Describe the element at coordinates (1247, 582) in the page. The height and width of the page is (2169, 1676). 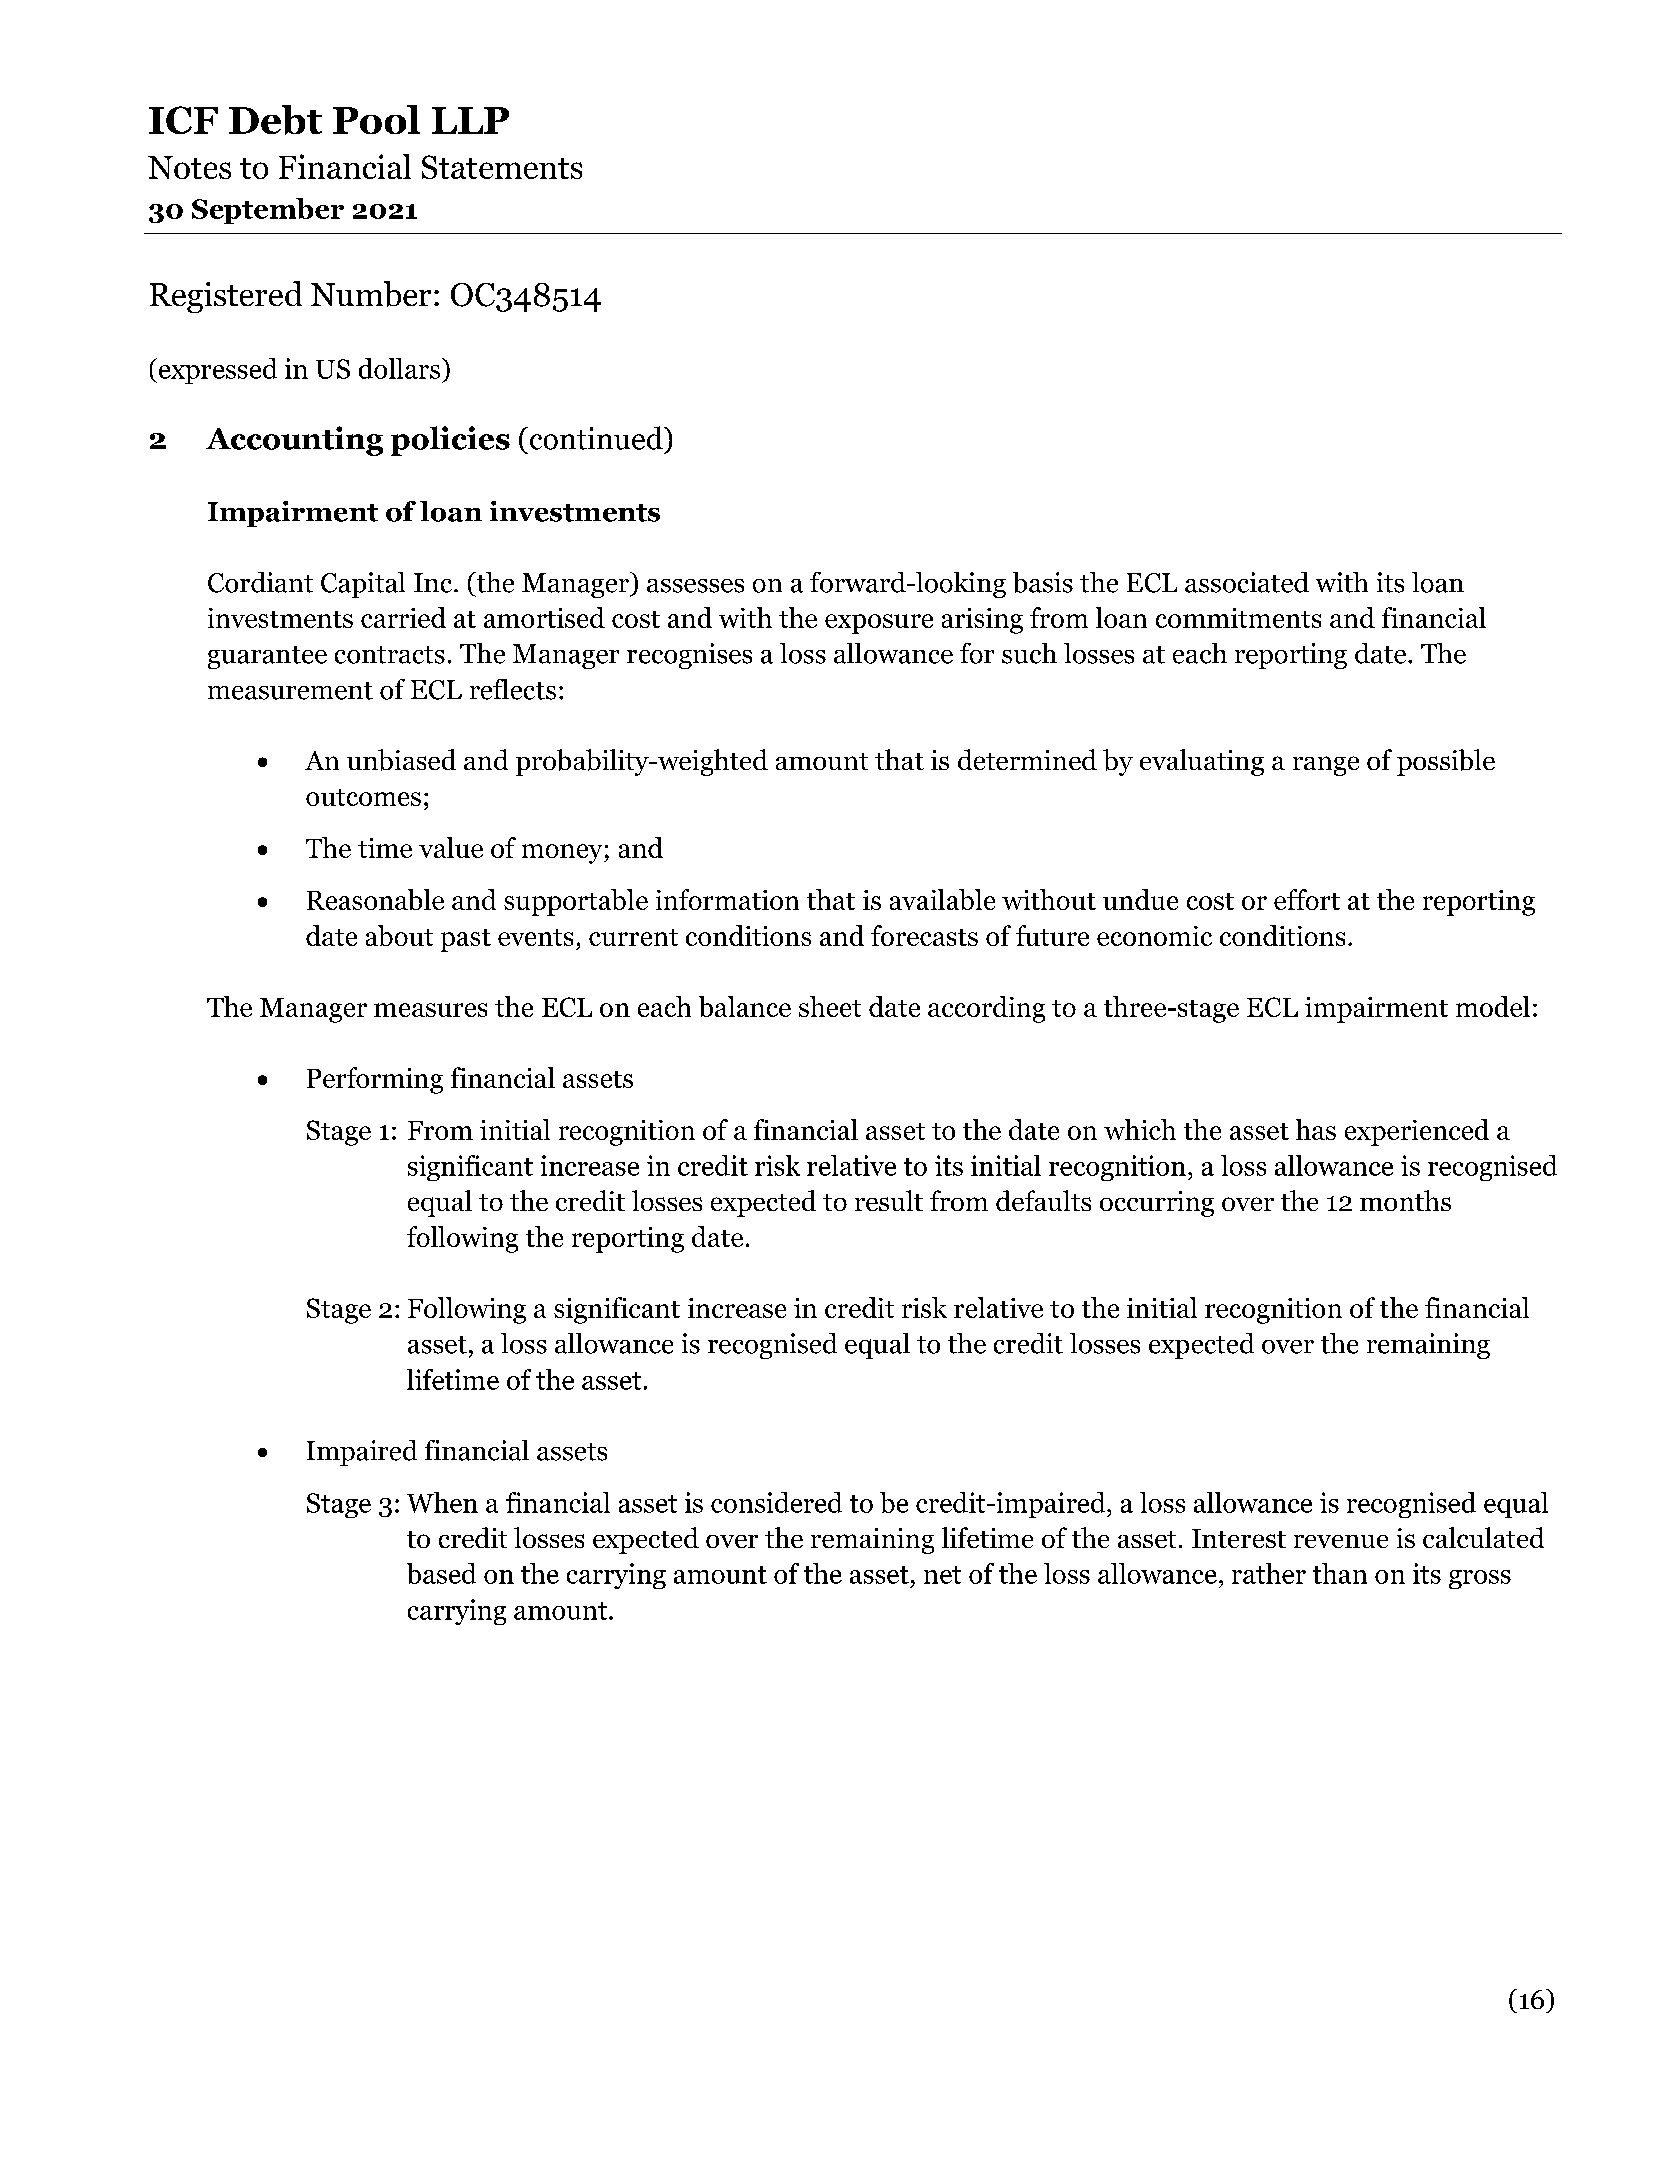
I see `associated` at that location.
